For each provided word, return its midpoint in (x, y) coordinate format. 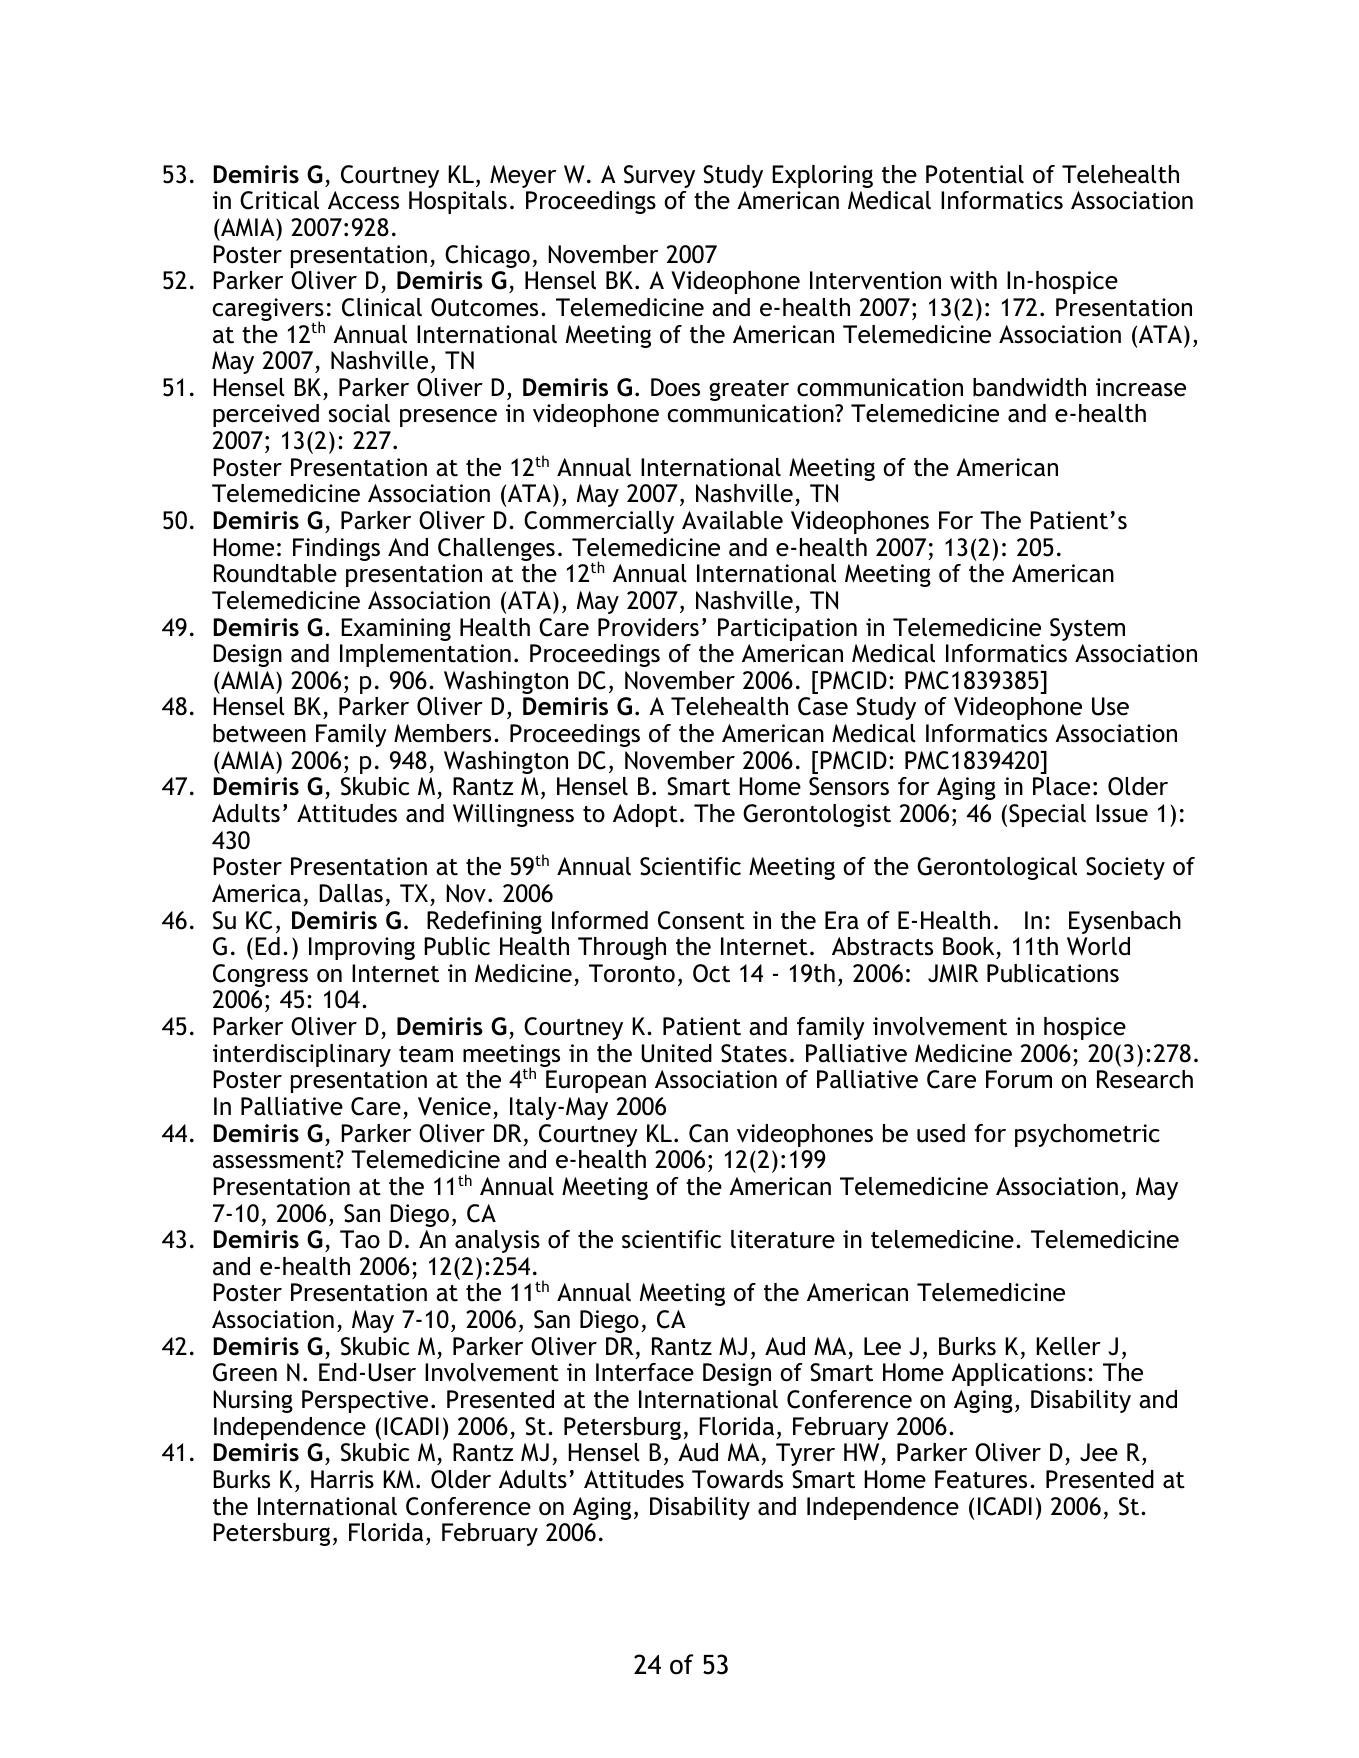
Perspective (365, 1401)
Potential (975, 174)
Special (1047, 815)
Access (363, 200)
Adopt (645, 815)
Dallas (351, 893)
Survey (659, 176)
